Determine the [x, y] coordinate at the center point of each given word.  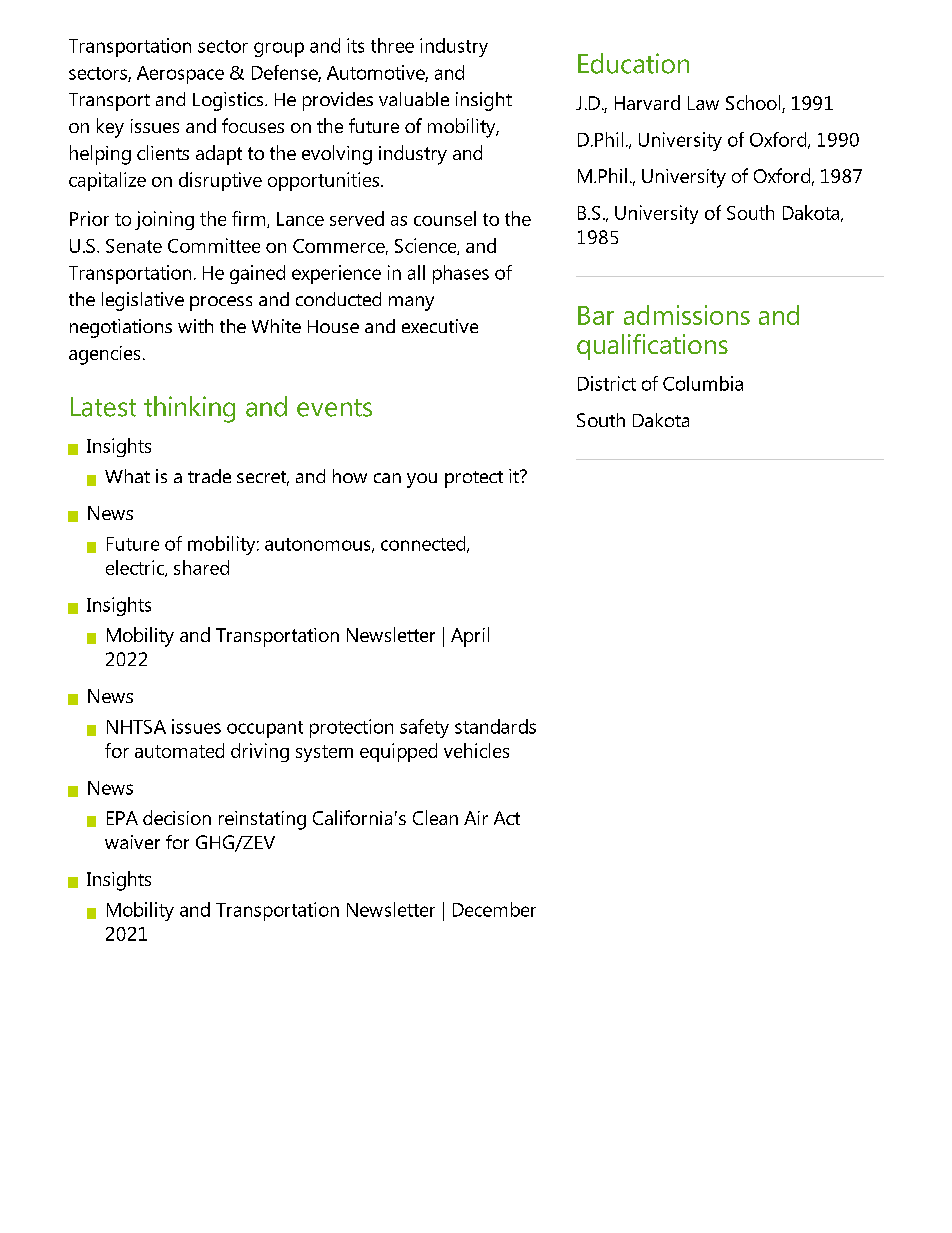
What [127, 476]
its [355, 45]
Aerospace [180, 75]
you [422, 480]
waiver [132, 842]
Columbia [703, 383]
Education [633, 63]
